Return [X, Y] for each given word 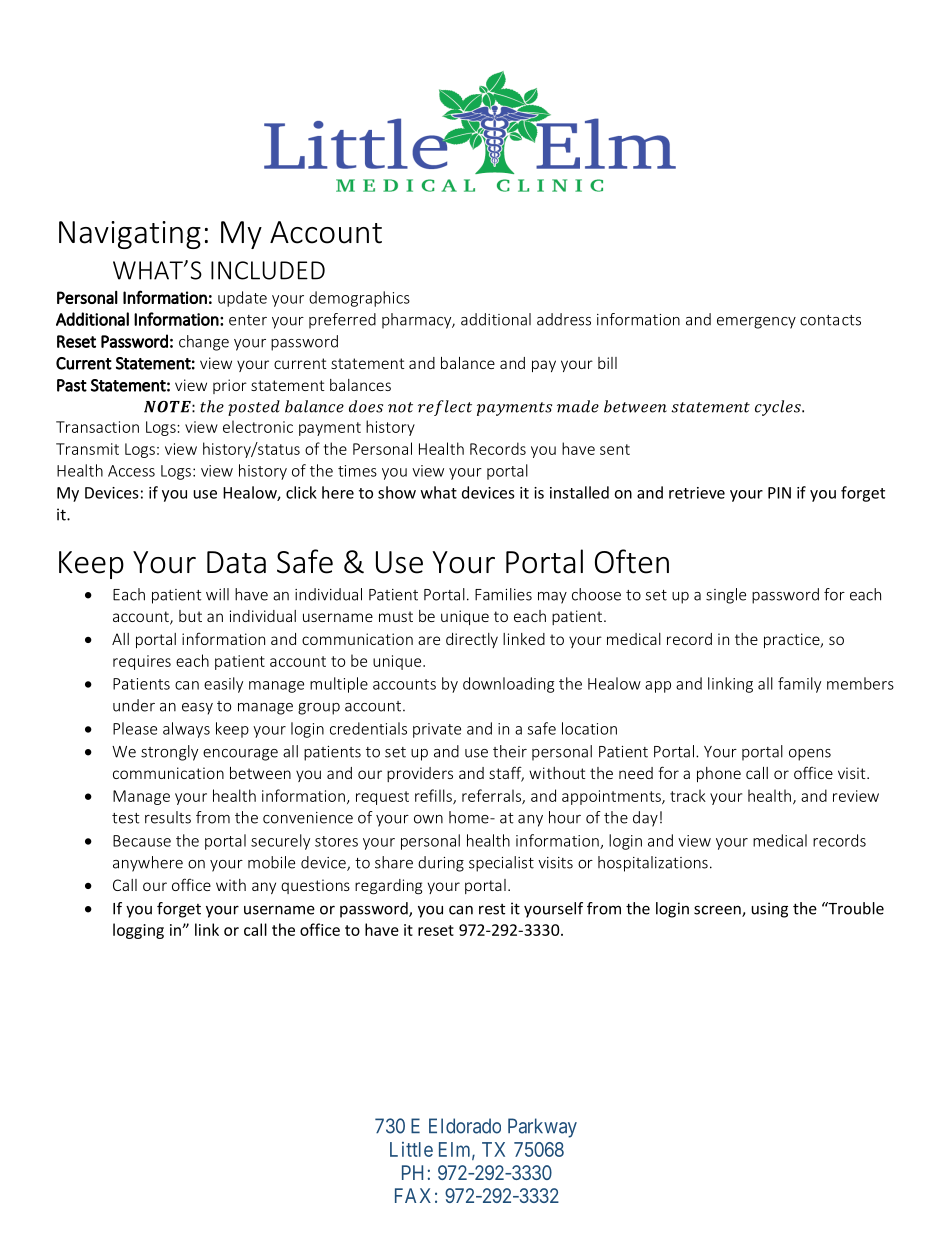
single [726, 596]
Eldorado [465, 1126]
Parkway [542, 1128]
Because [142, 841]
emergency [756, 323]
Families [503, 594]
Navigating [130, 235]
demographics [359, 299]
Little [411, 1149]
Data [236, 562]
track [688, 795]
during [441, 864]
